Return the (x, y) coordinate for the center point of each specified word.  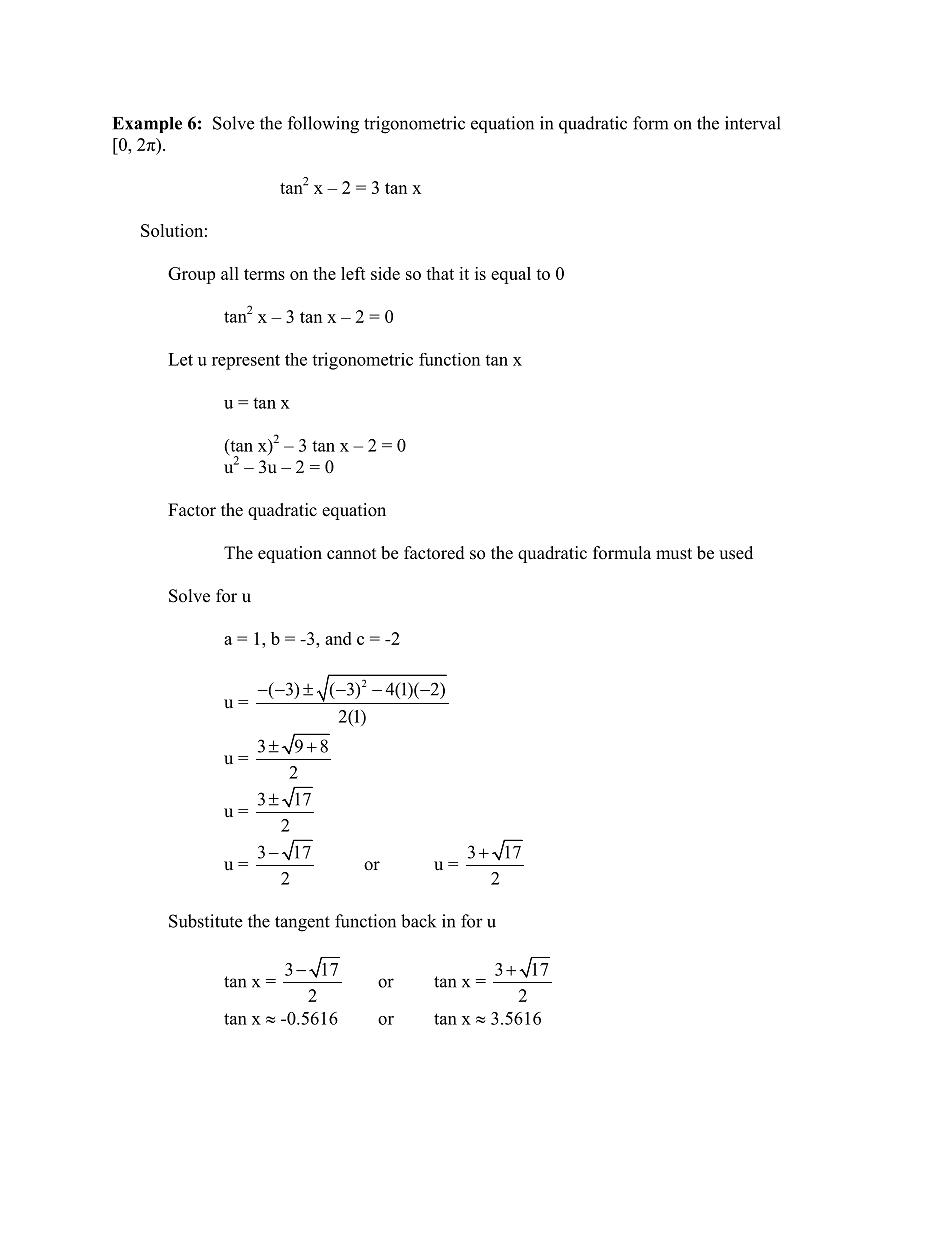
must (674, 554)
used (736, 553)
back (418, 921)
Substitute (205, 921)
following (323, 125)
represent (246, 362)
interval (753, 123)
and (338, 638)
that (440, 273)
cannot (351, 554)
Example (147, 125)
